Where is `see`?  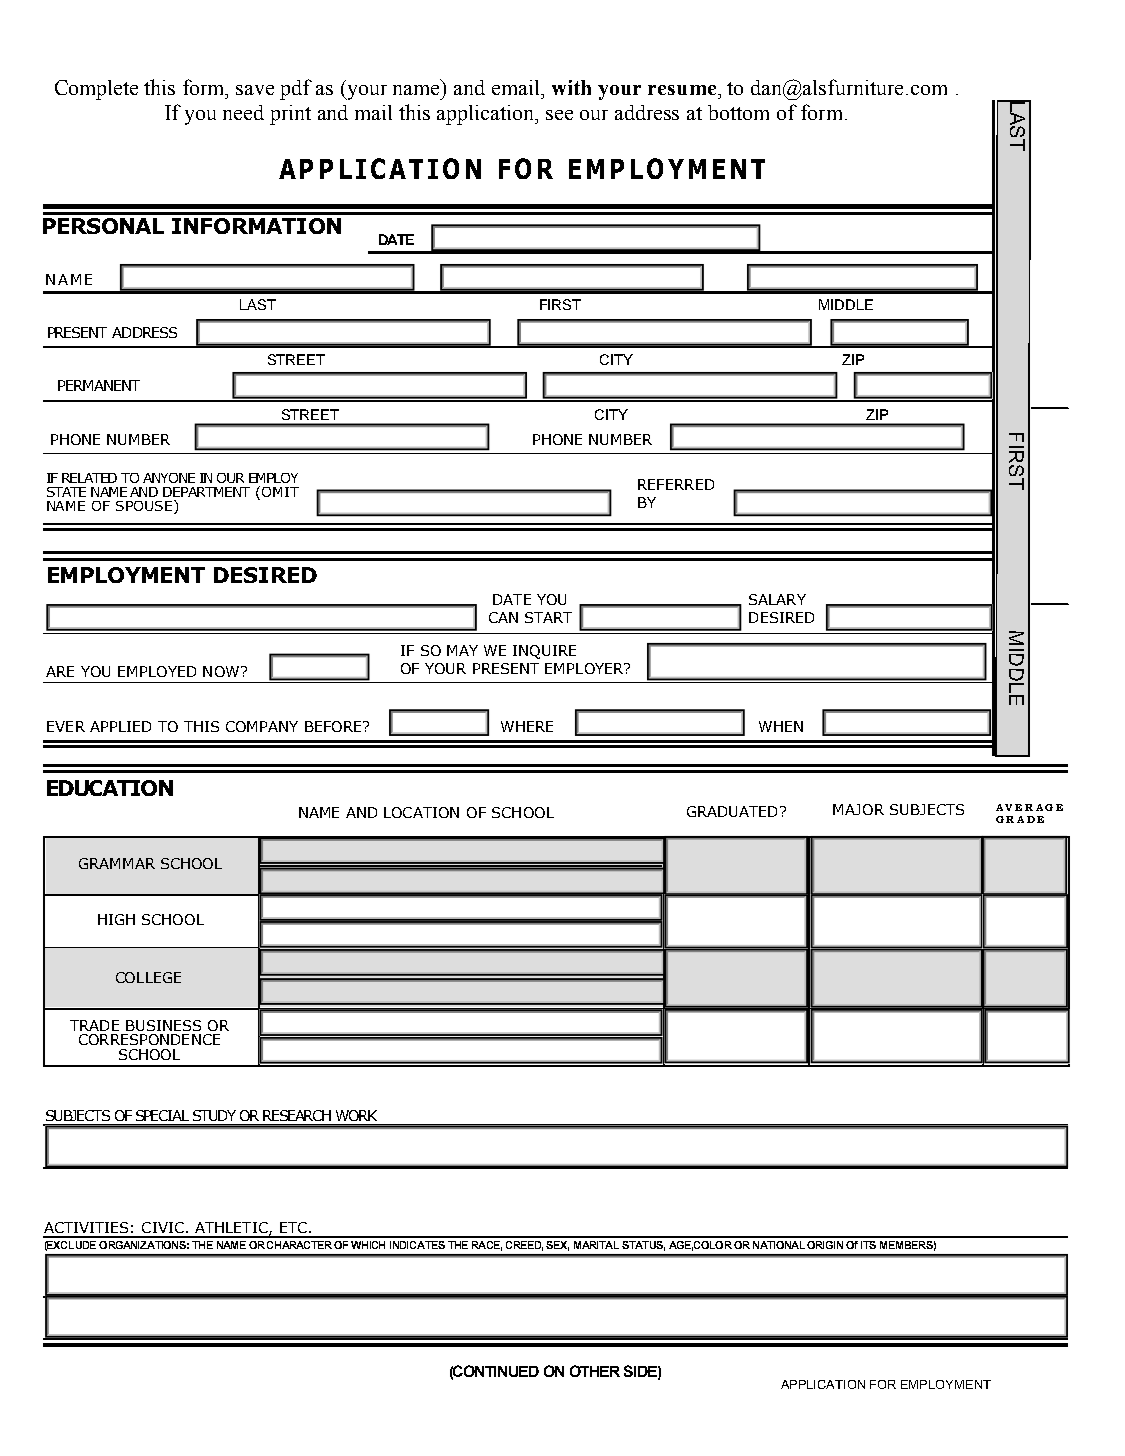
see is located at coordinates (559, 115).
